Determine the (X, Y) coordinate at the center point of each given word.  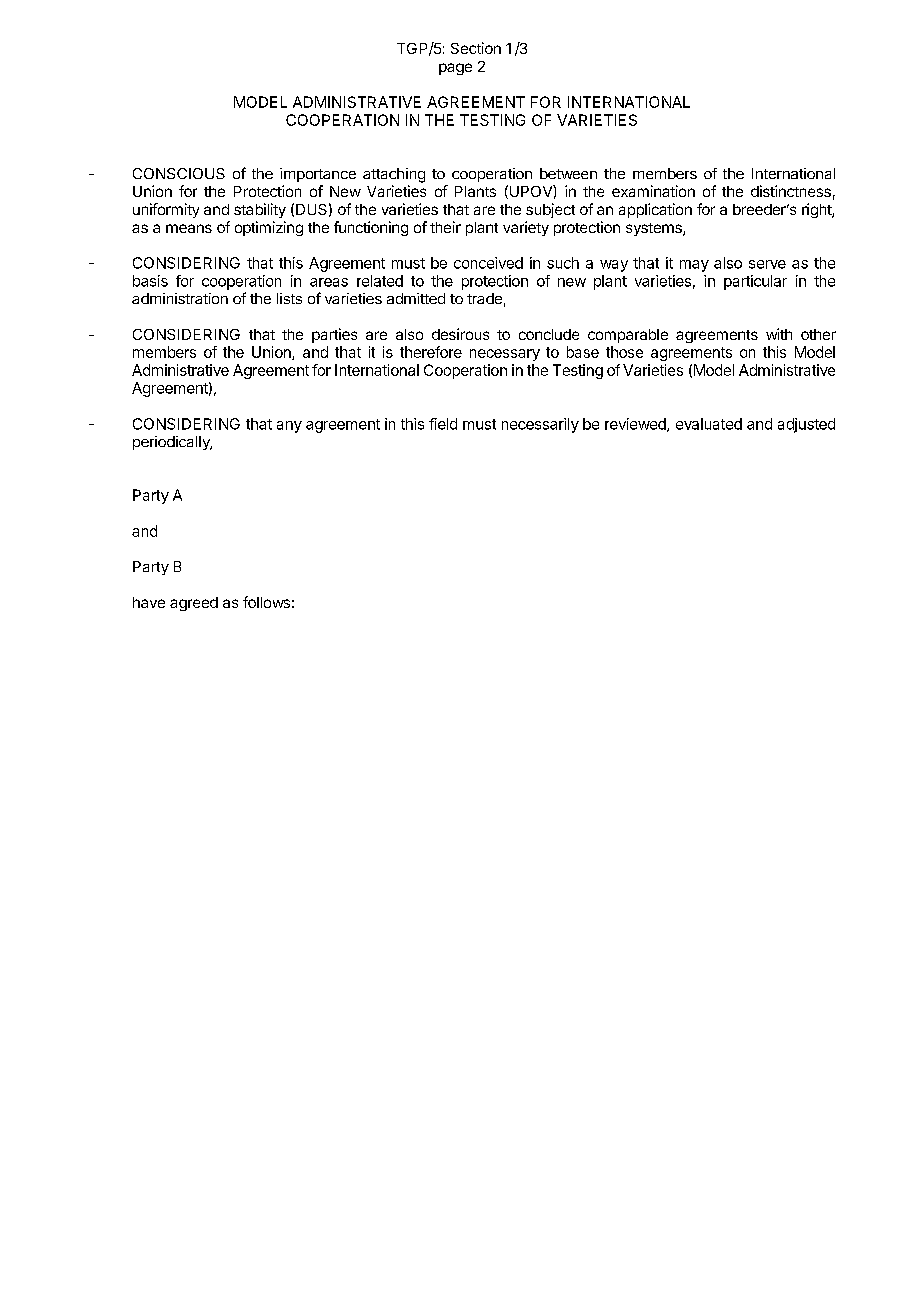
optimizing (269, 228)
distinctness (791, 191)
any (289, 427)
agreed (194, 604)
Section (476, 48)
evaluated (709, 424)
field (443, 424)
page (455, 69)
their (445, 227)
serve (767, 264)
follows (266, 602)
